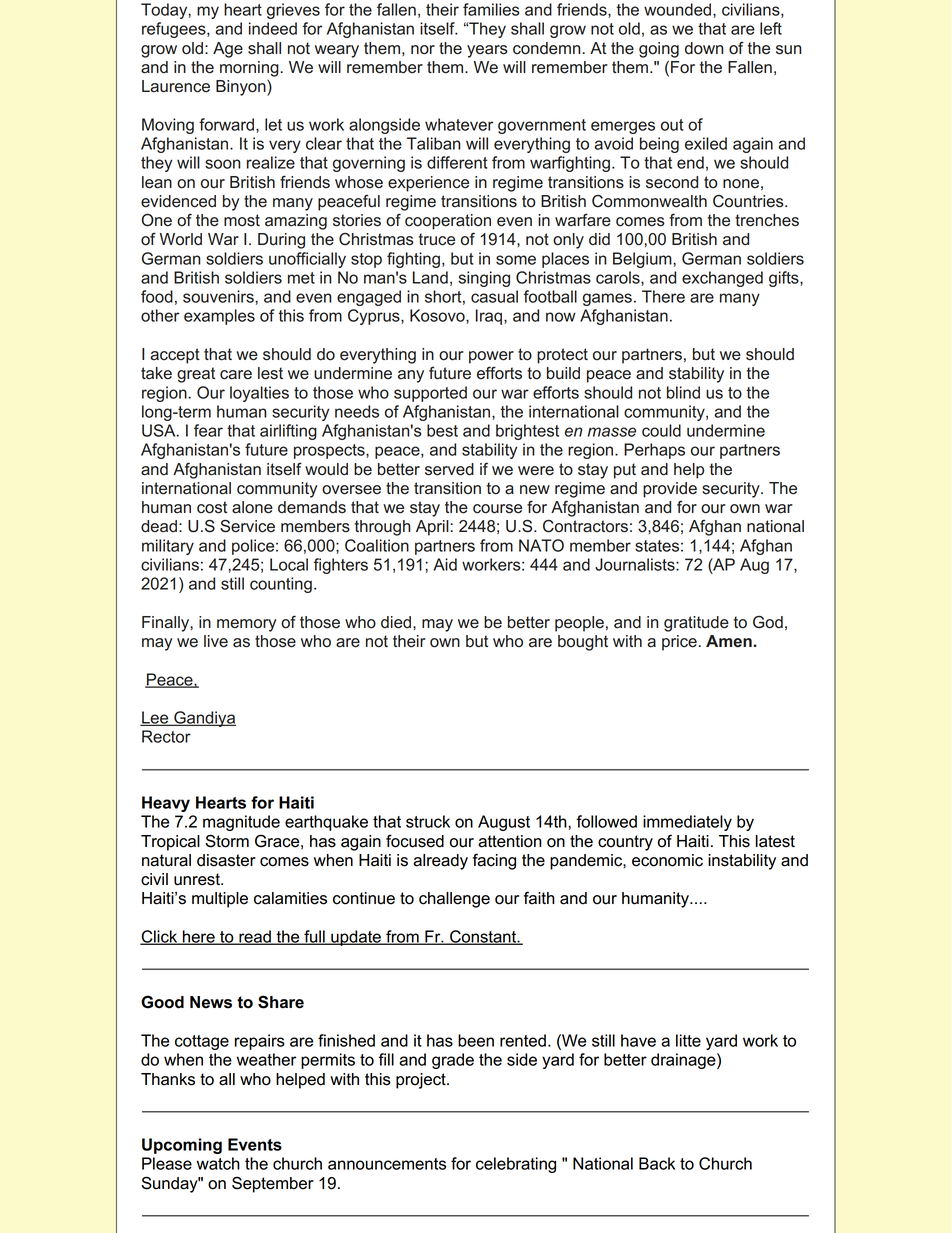 Image resolution: width=952 pixels, height=1233 pixels. Describe the element at coordinates (490, 317) in the image. I see `Iraq` at that location.
